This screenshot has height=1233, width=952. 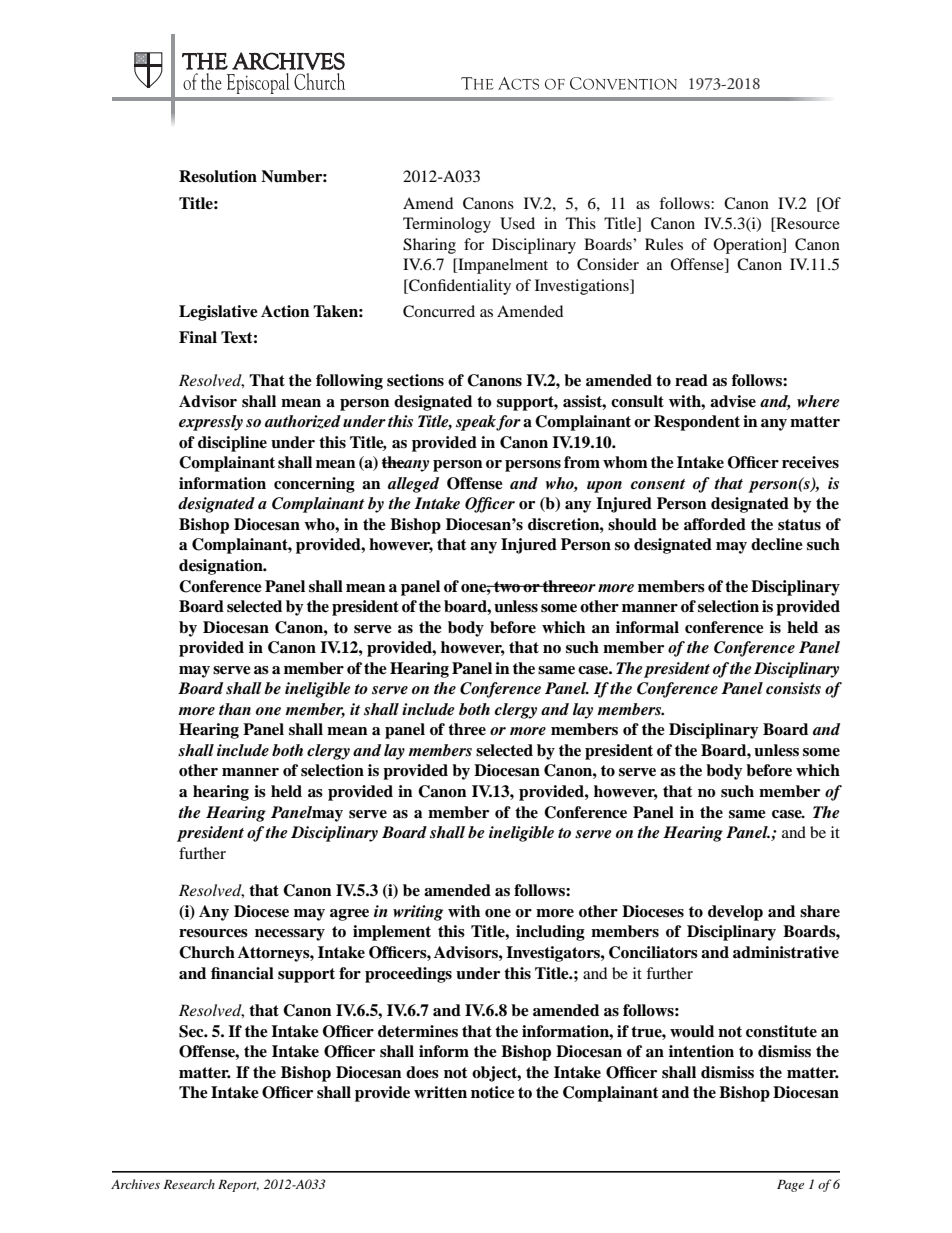 I want to click on writing, so click(x=418, y=913).
